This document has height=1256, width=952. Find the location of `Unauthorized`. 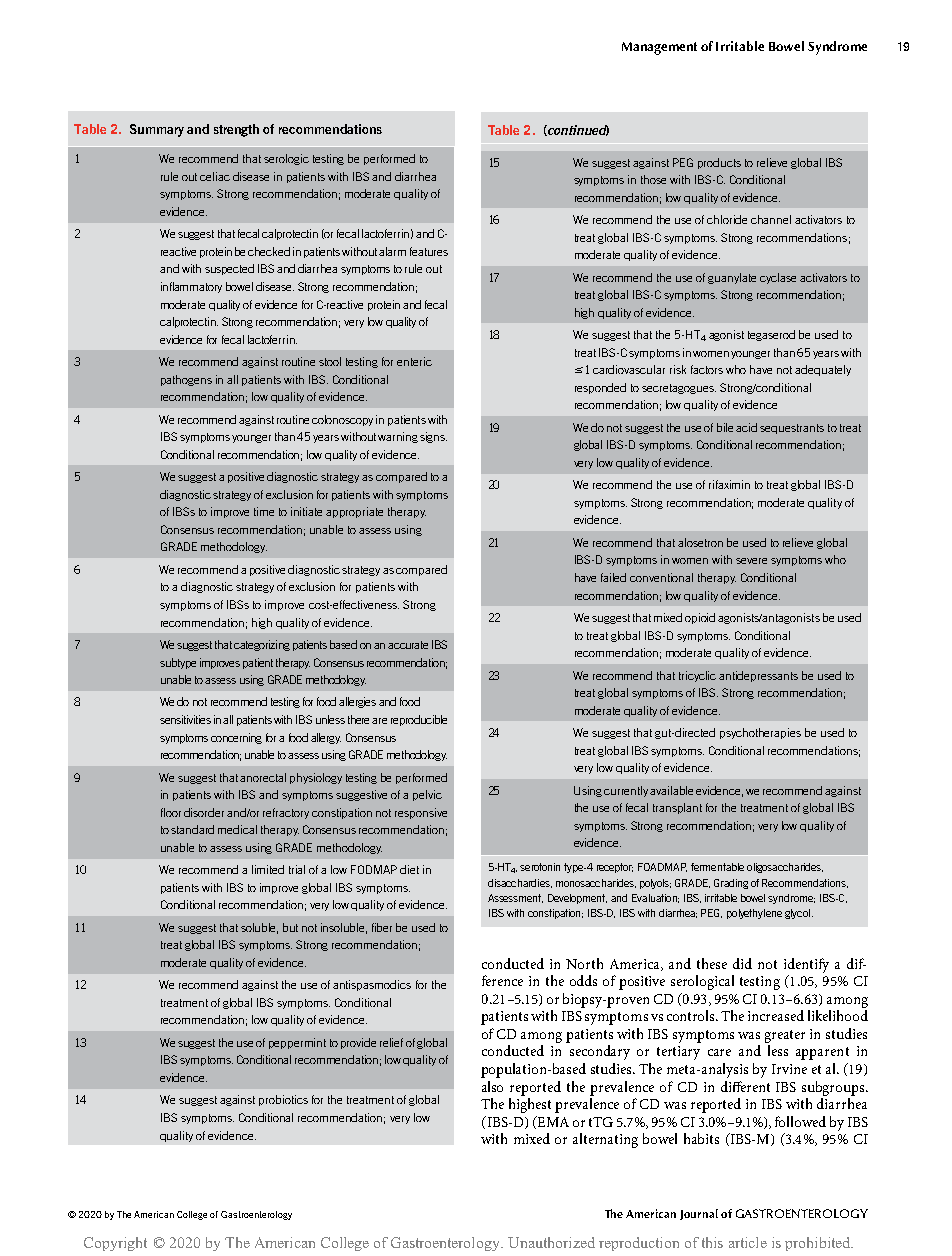

Unauthorized is located at coordinates (551, 1242).
